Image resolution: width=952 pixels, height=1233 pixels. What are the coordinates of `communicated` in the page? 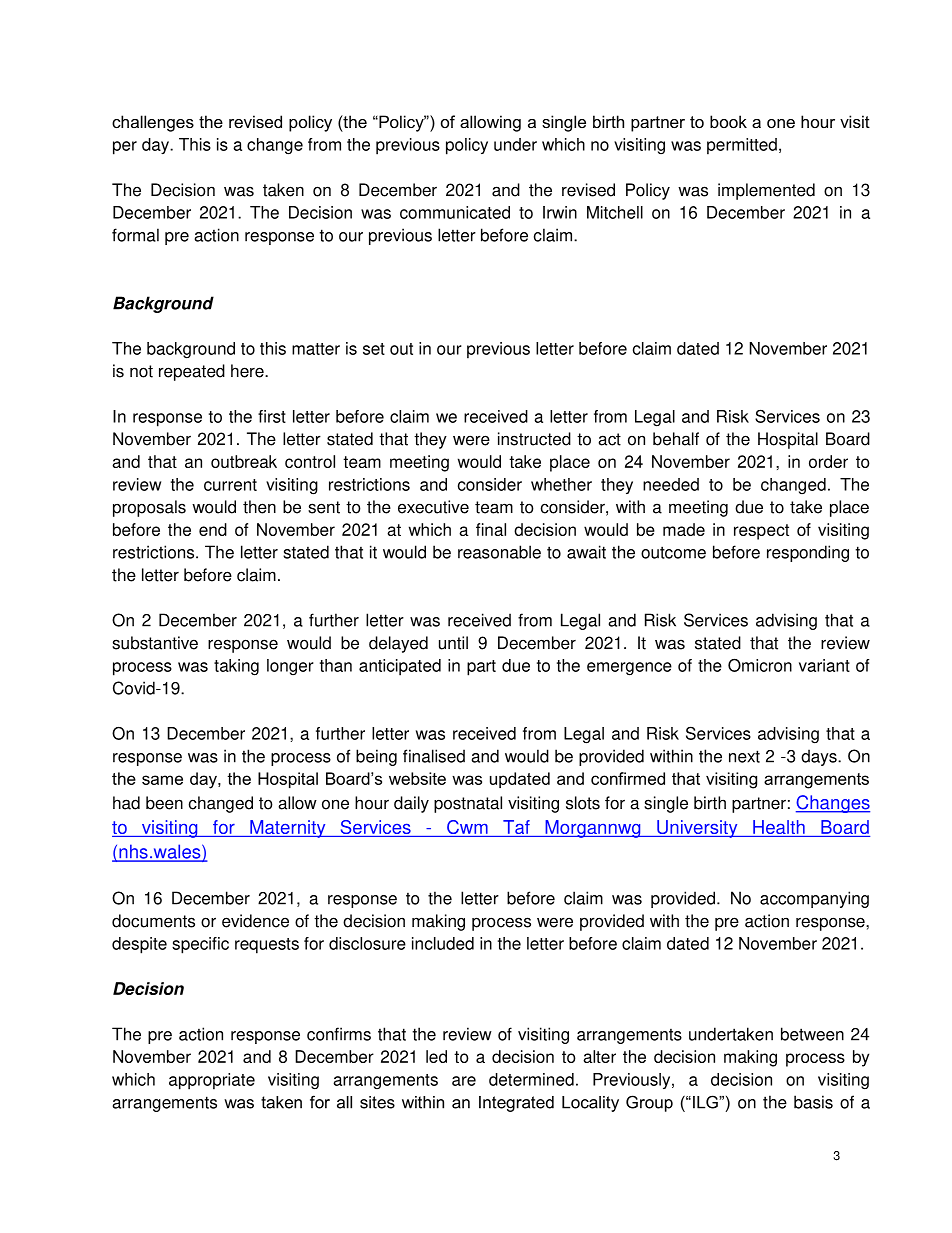 It's located at (455, 212).
